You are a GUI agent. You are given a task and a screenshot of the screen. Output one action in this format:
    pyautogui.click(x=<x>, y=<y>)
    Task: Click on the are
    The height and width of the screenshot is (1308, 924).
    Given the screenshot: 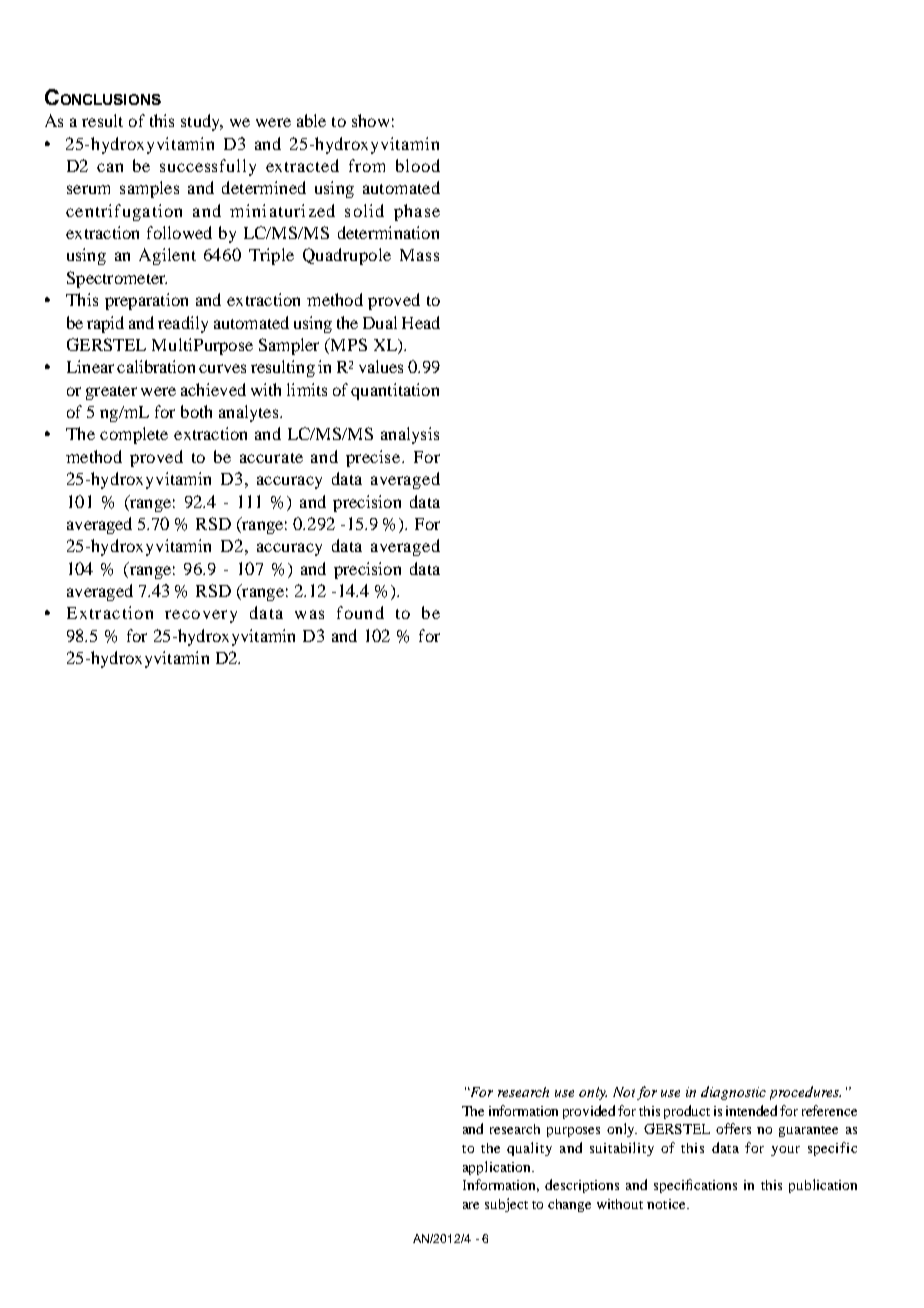 What is the action you would take?
    pyautogui.click(x=471, y=1205)
